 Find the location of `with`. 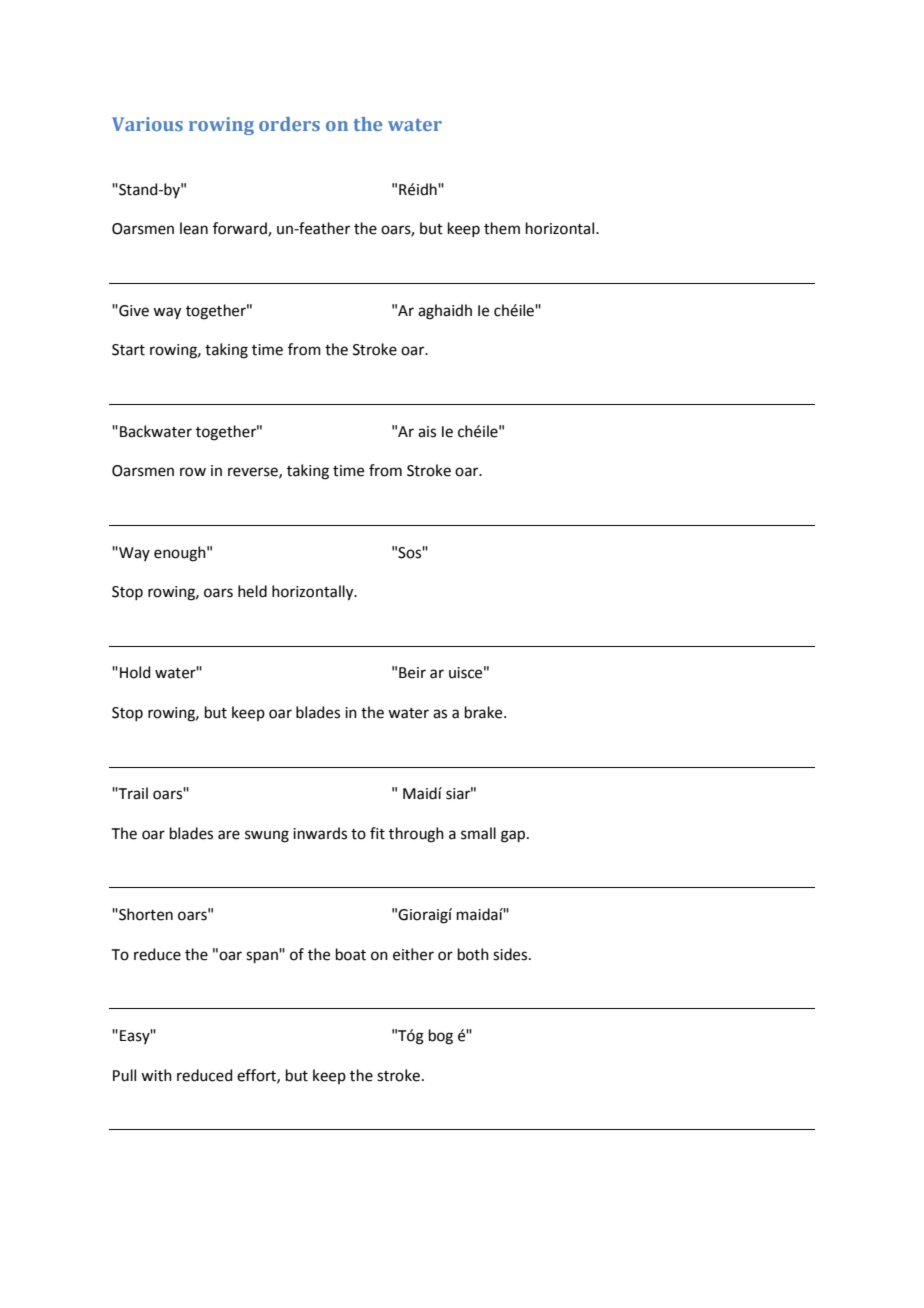

with is located at coordinates (156, 1075).
